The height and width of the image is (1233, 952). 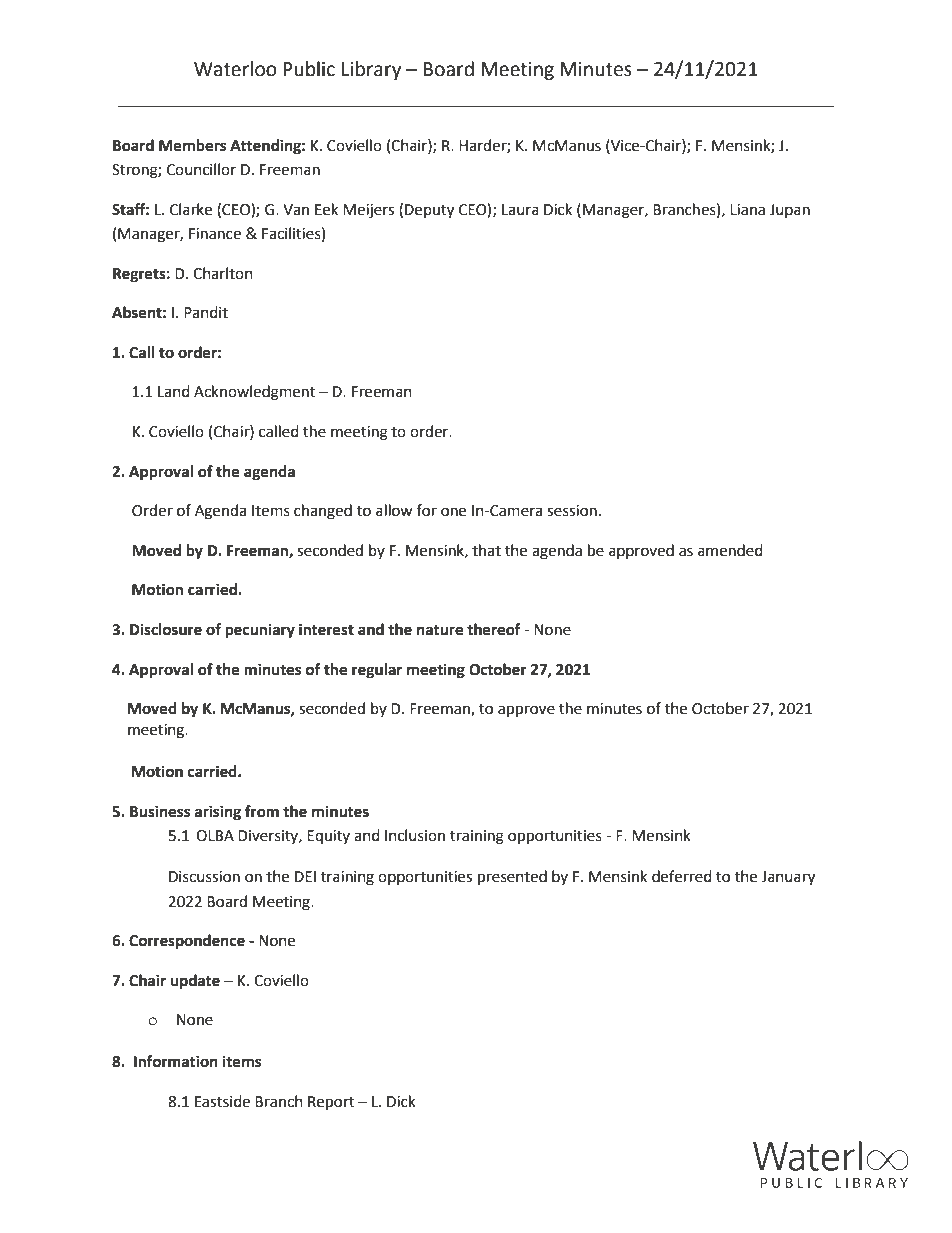 I want to click on Waterloo, so click(x=235, y=69).
